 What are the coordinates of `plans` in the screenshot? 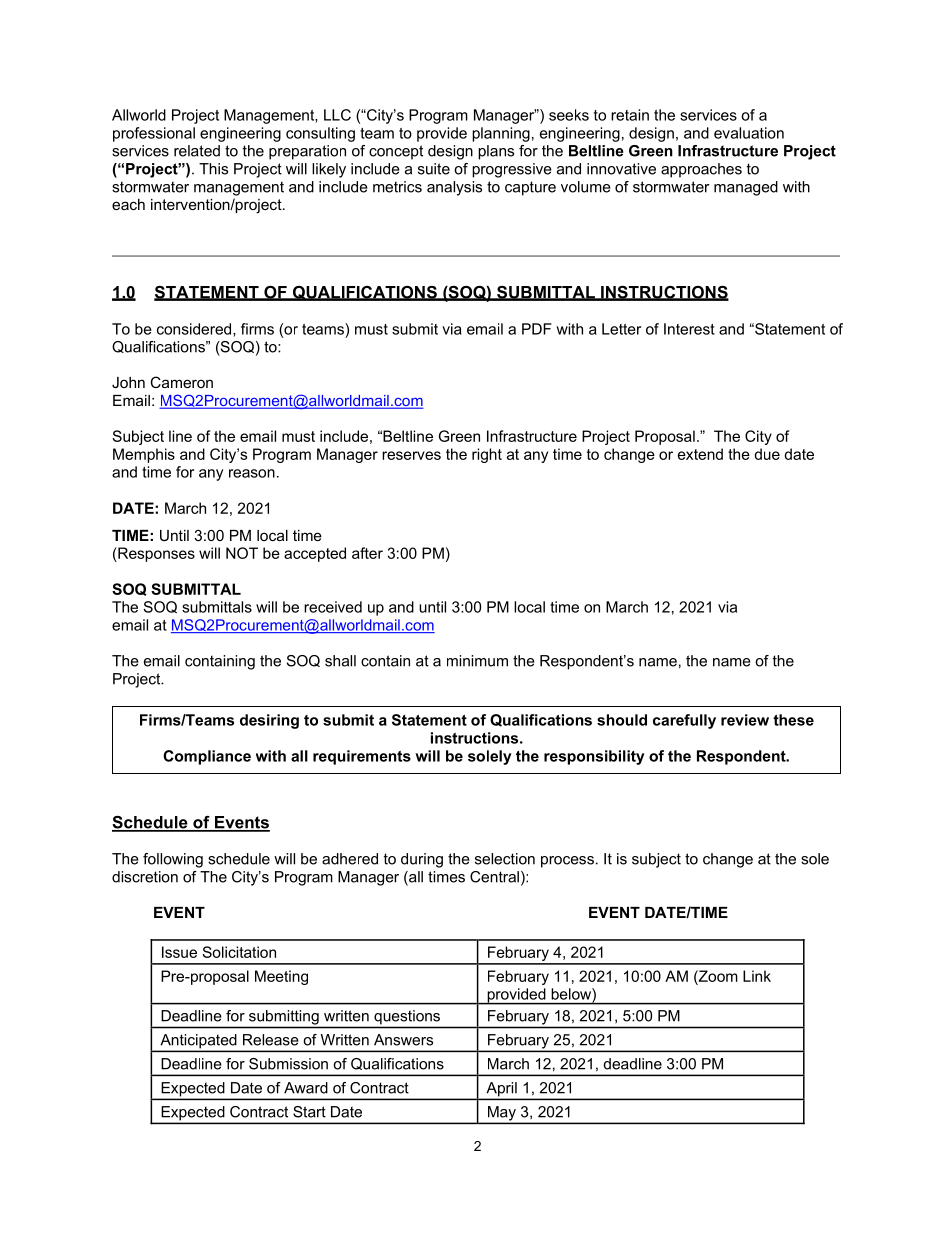 It's located at (496, 152).
